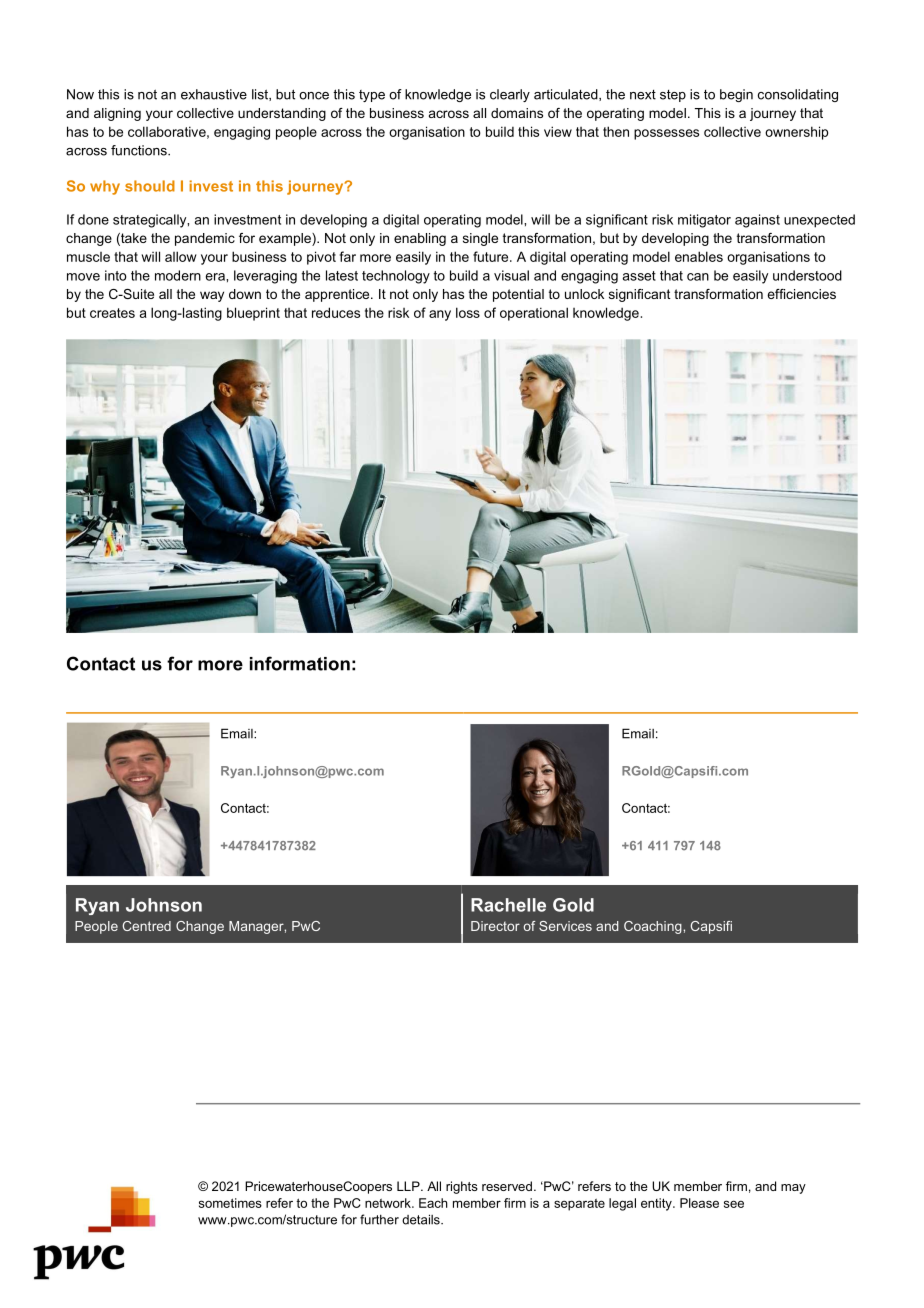  Describe the element at coordinates (736, 95) in the screenshot. I see `begin` at that location.
